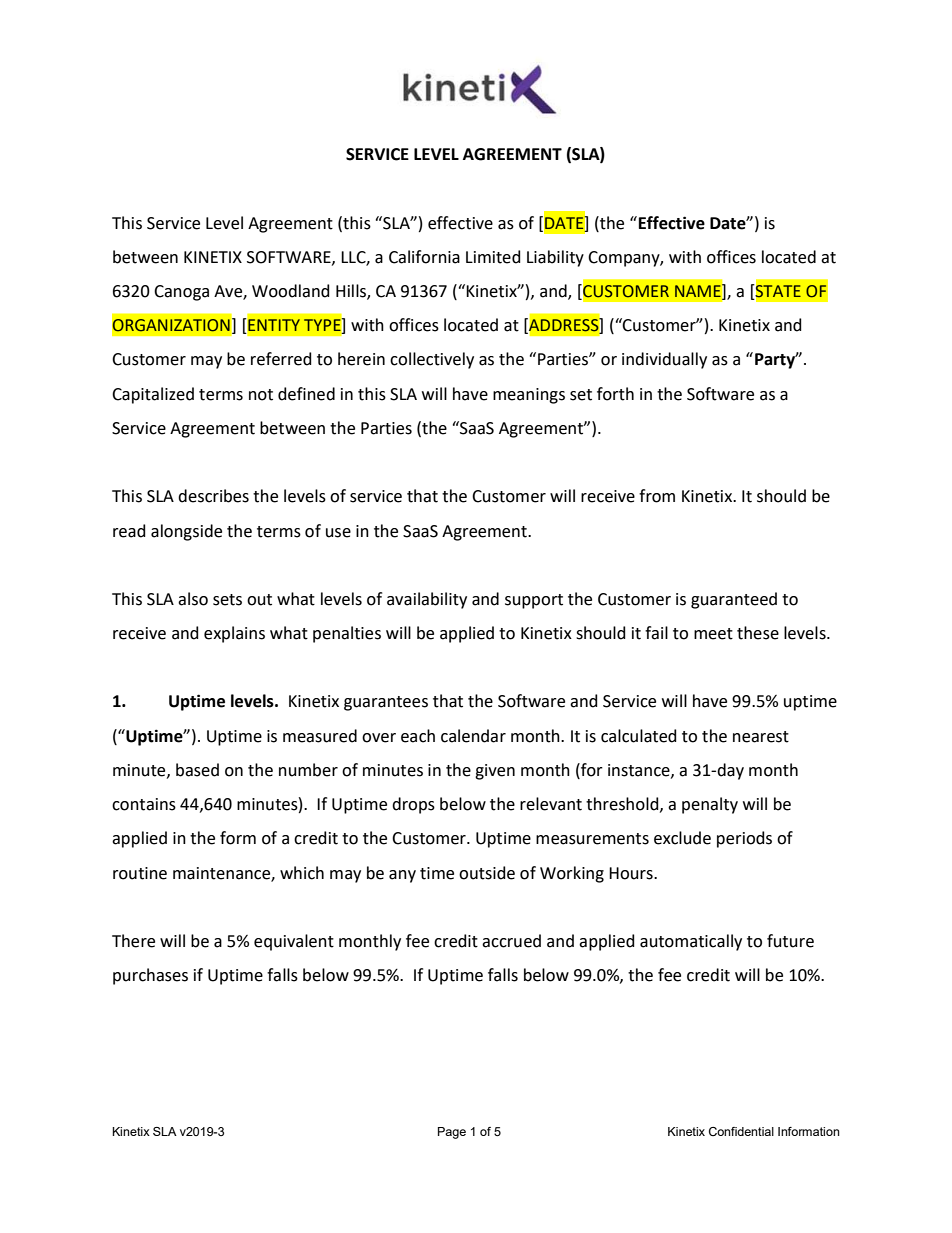  I want to click on Woodland, so click(291, 291).
